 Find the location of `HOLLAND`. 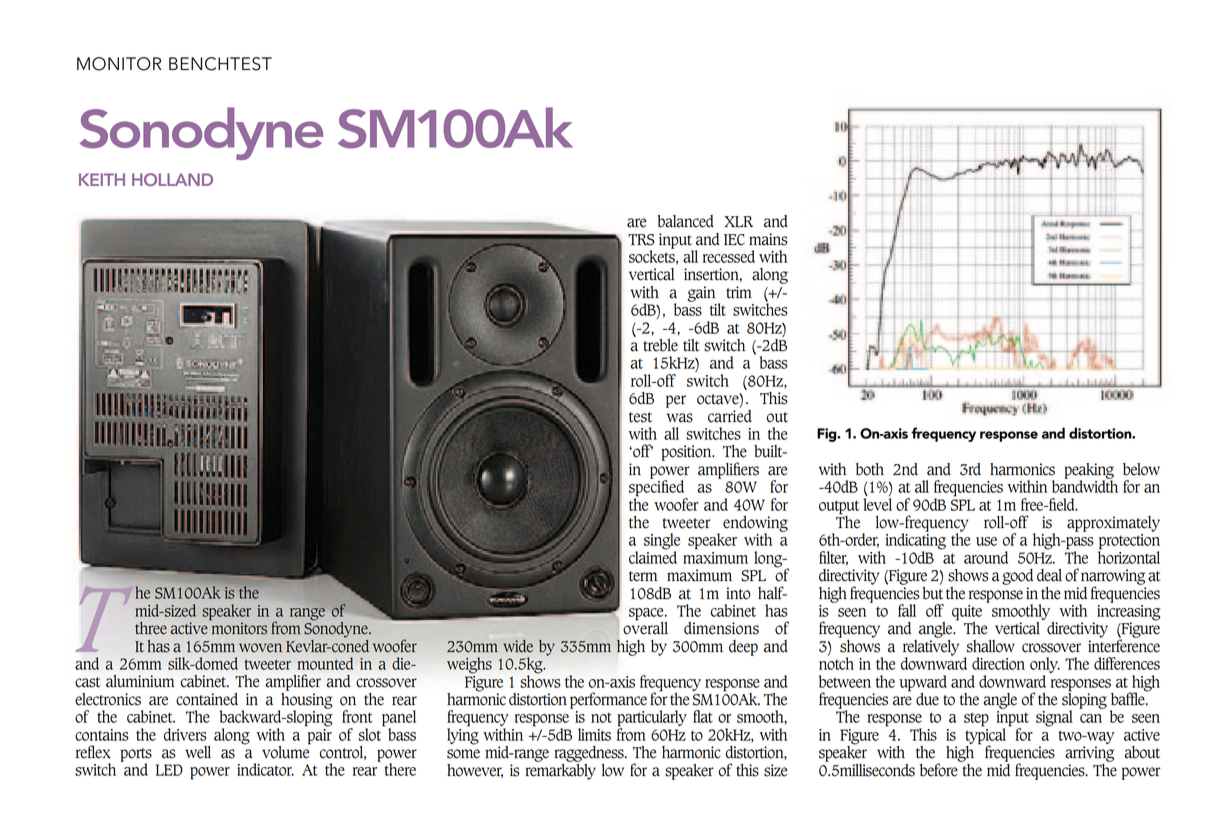

HOLLAND is located at coordinates (172, 179).
